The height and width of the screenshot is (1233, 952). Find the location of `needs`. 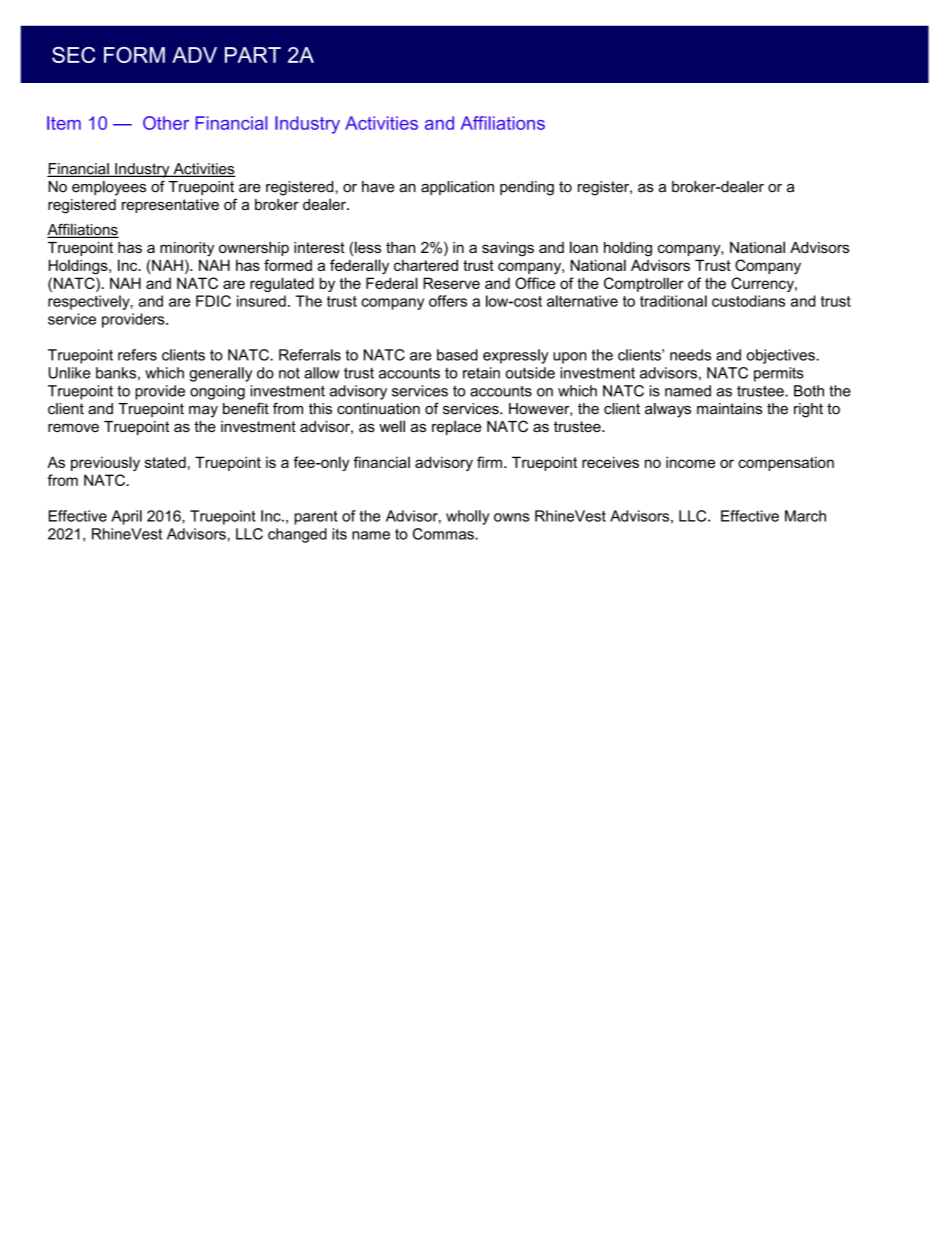

needs is located at coordinates (690, 355).
